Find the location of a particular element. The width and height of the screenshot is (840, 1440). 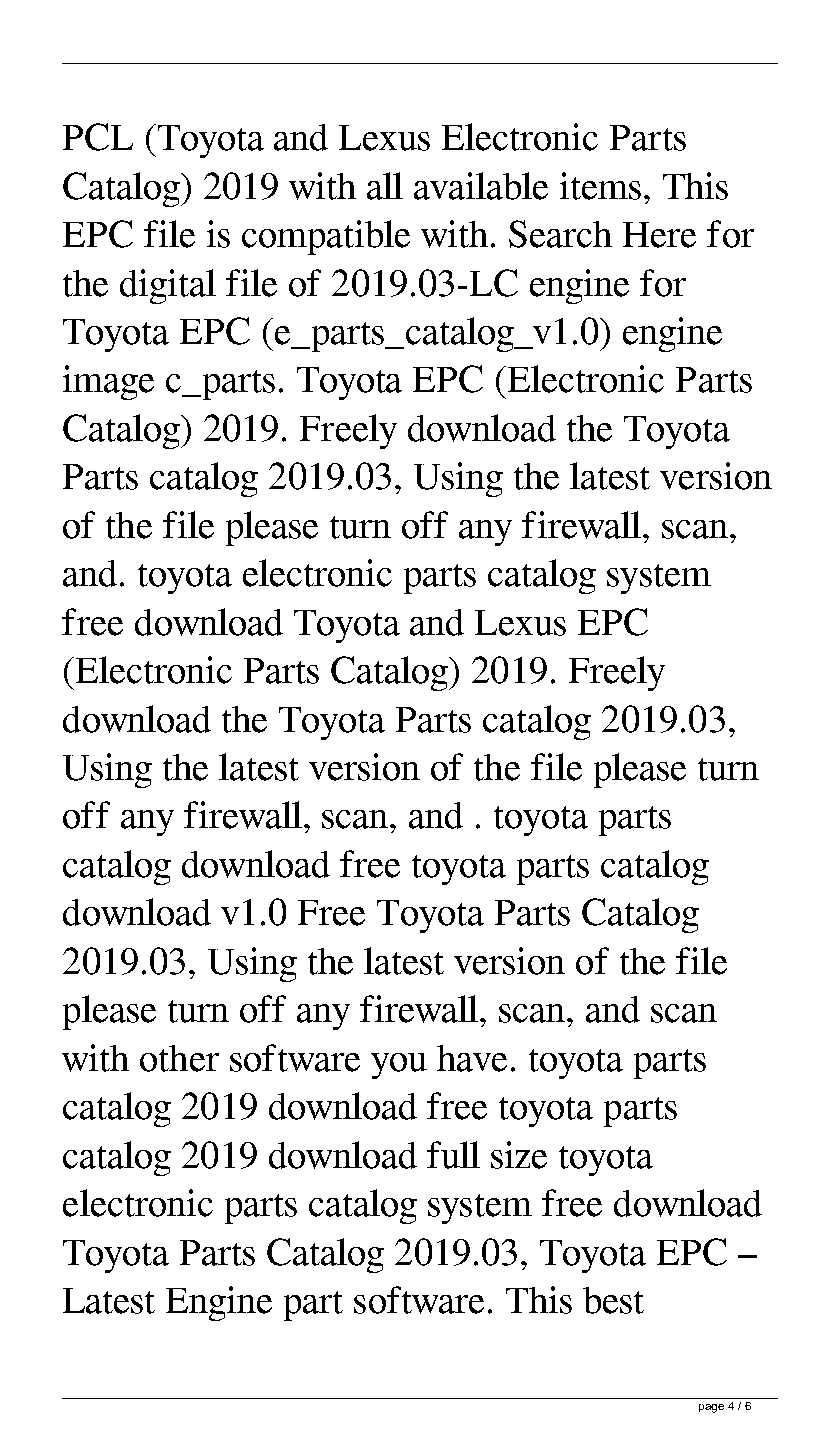

available is located at coordinates (481, 186).
